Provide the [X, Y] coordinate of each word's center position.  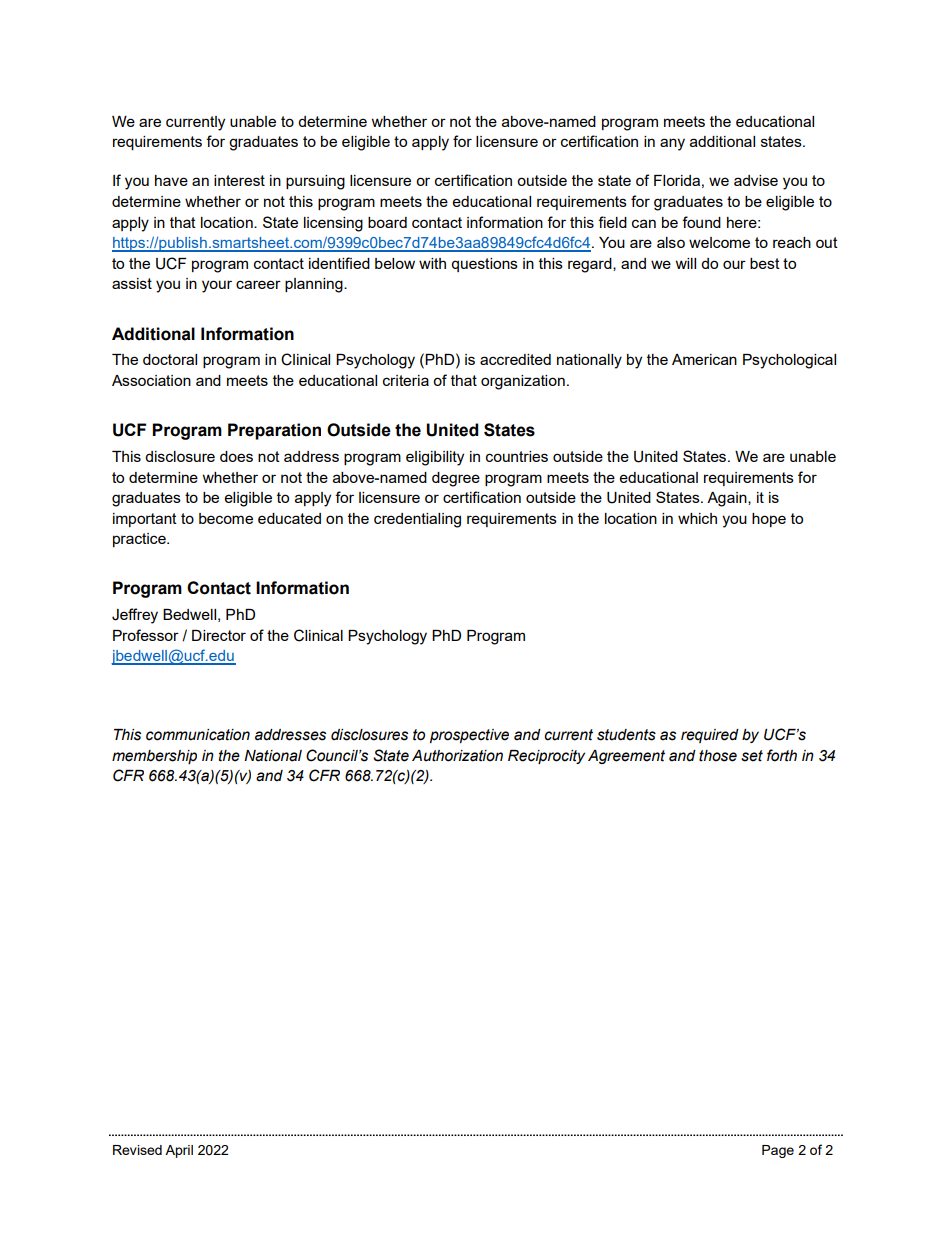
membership [154, 757]
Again [728, 499]
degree [456, 479]
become [226, 518]
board [387, 222]
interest [239, 180]
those [718, 756]
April [179, 1151]
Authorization [457, 756]
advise [756, 180]
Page [778, 1151]
